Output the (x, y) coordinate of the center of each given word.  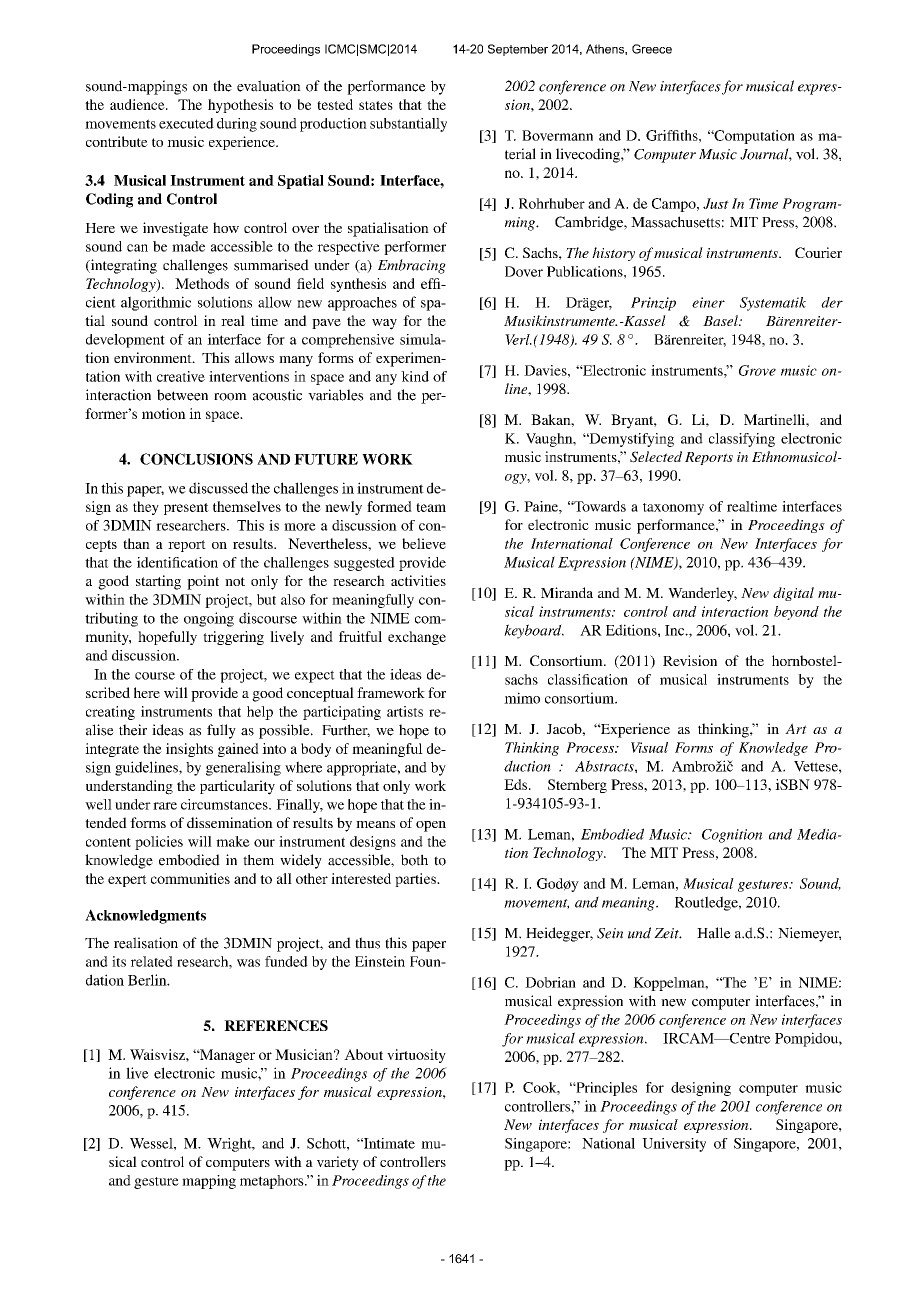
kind (415, 376)
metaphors (273, 1182)
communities (190, 878)
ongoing (209, 619)
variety (338, 1163)
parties (416, 880)
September (518, 50)
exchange (417, 638)
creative (181, 376)
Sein (610, 933)
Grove (757, 370)
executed (186, 123)
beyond (796, 613)
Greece (652, 49)
